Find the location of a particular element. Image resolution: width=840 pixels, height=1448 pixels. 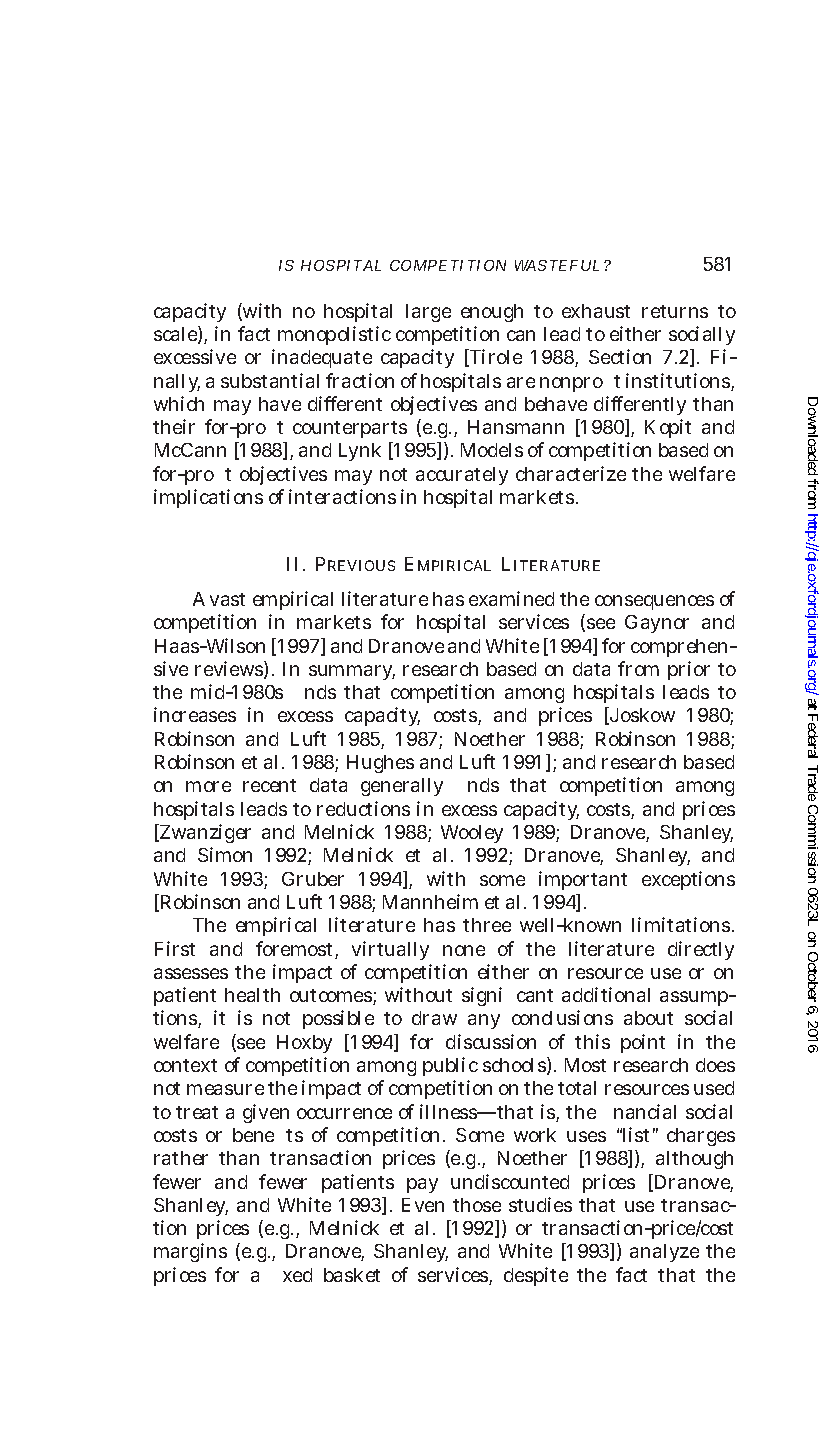

large is located at coordinates (428, 313).
